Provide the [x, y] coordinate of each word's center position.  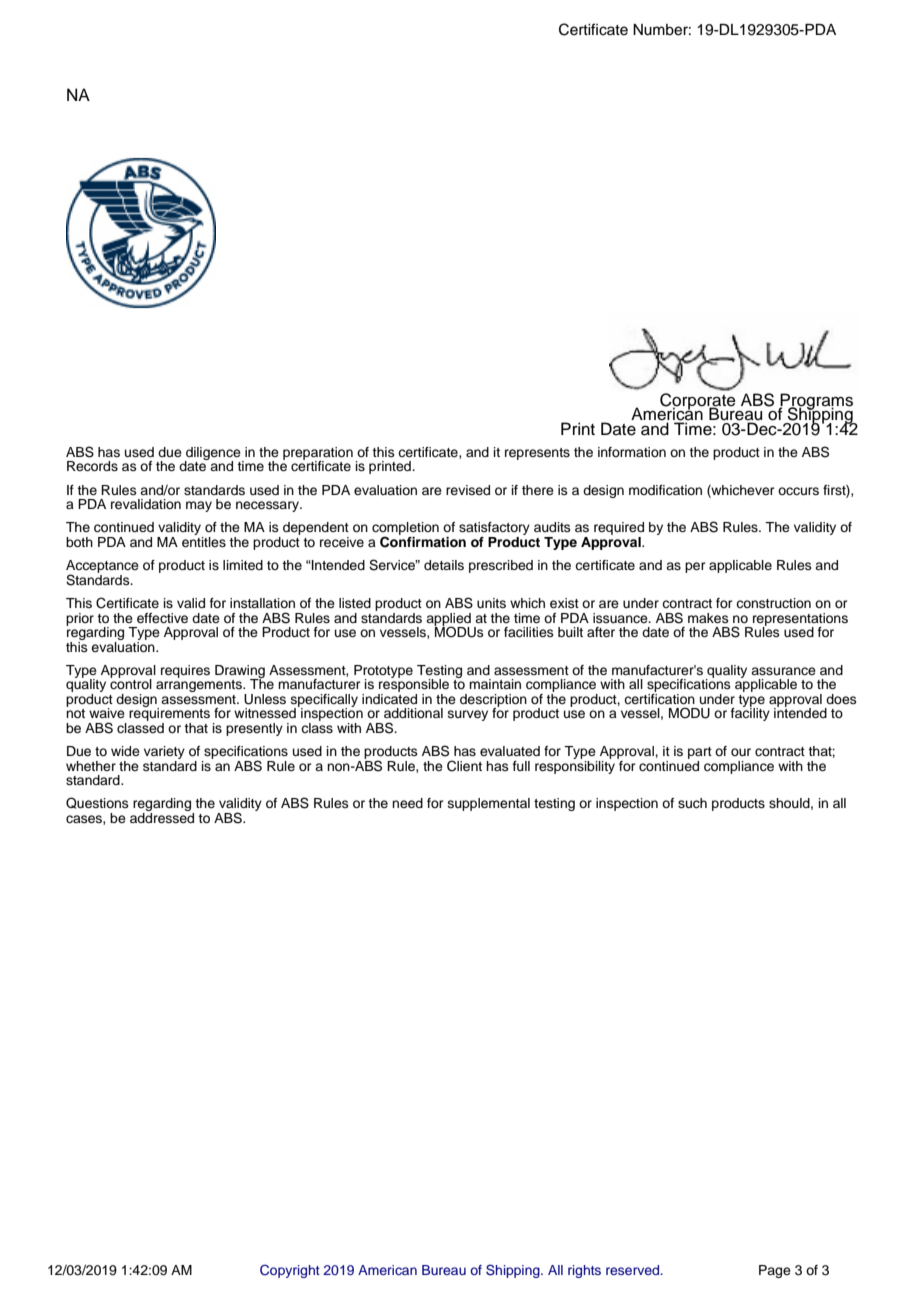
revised [468, 490]
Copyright [290, 1271]
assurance [783, 671]
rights [584, 1271]
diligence [214, 454]
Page [775, 1271]
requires [185, 671]
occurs [798, 491]
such [692, 803]
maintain [495, 684]
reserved [634, 1270]
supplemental [489, 804]
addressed [162, 816]
